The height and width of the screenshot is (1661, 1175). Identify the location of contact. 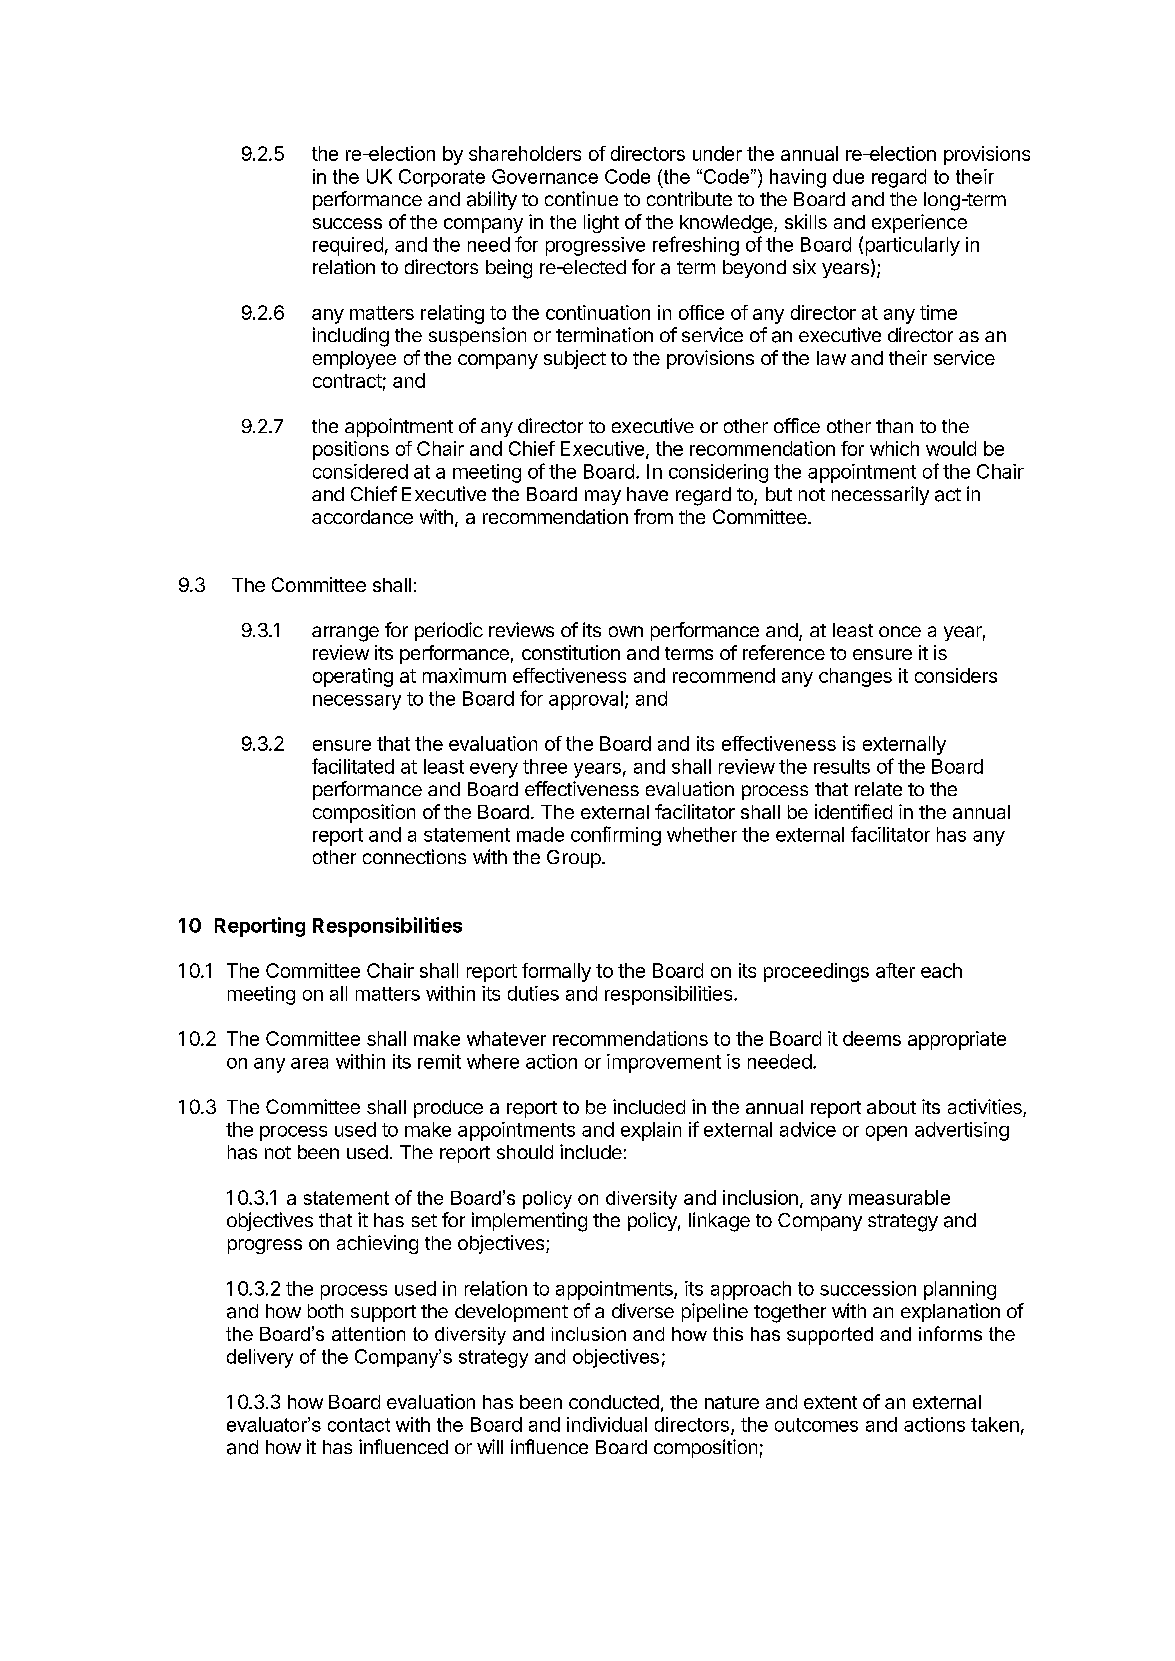
(359, 1425).
